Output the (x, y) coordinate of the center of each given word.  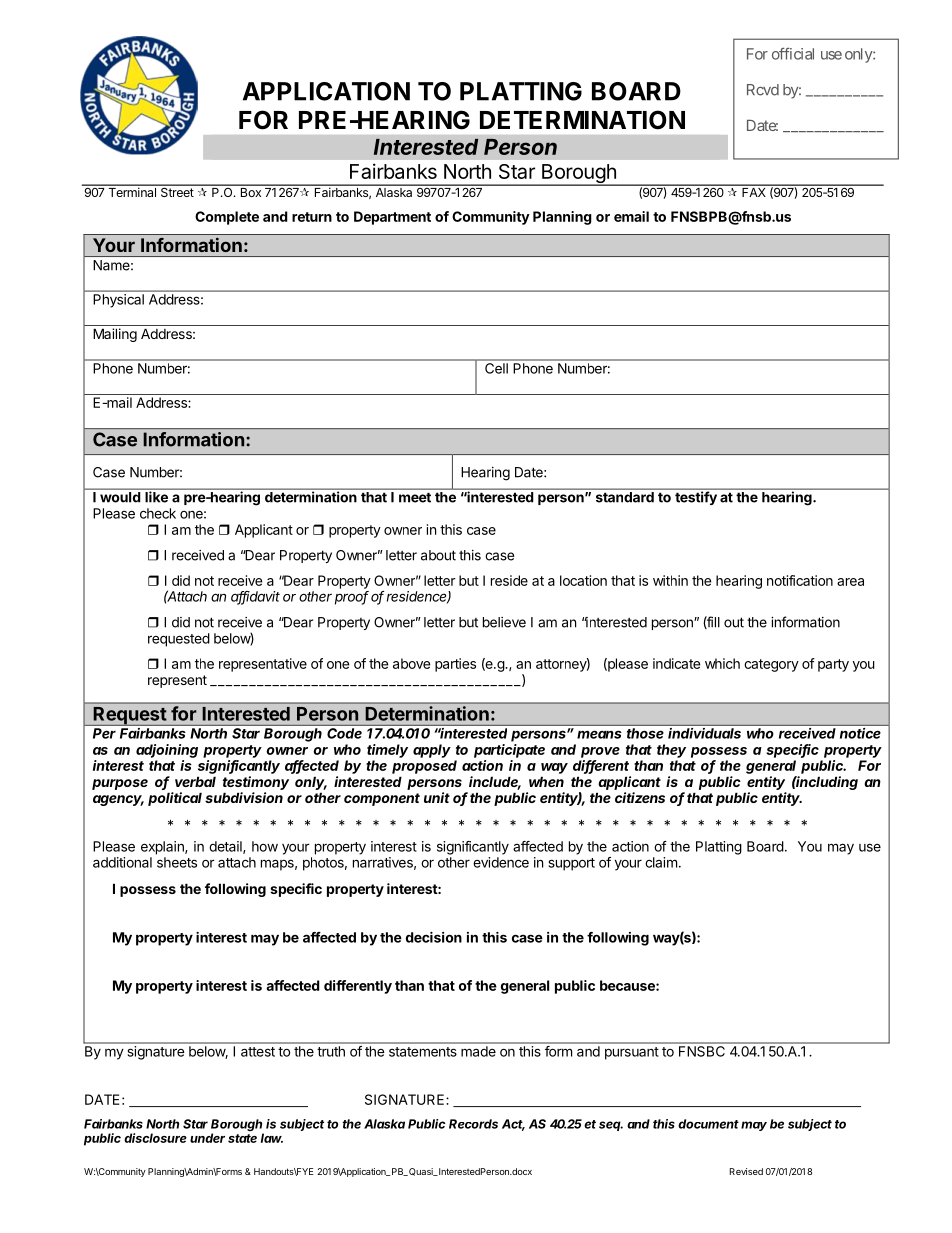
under (207, 1138)
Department (392, 218)
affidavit (255, 597)
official (793, 54)
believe (504, 622)
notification (800, 580)
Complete (227, 218)
